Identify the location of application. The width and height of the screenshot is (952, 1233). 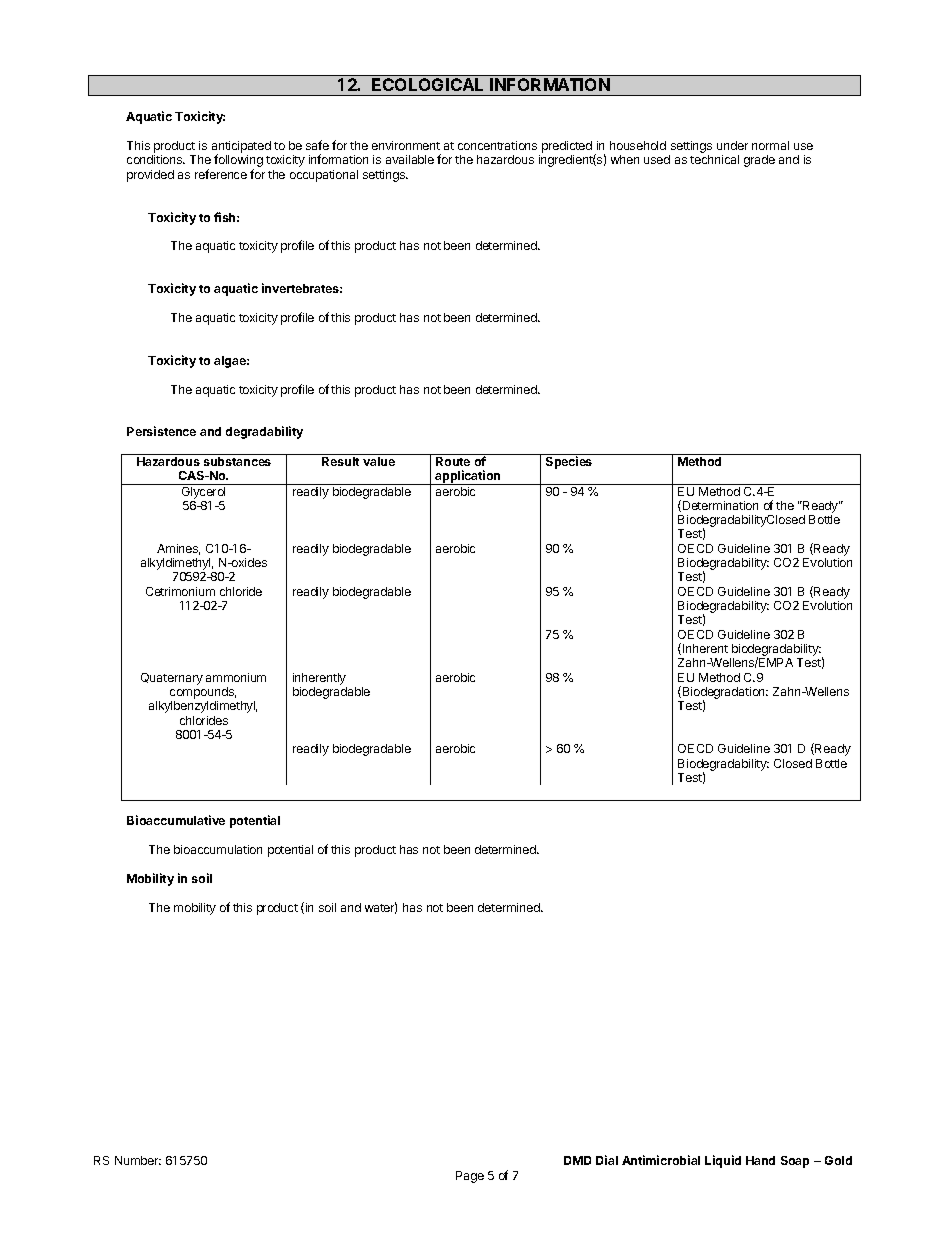
(468, 477).
